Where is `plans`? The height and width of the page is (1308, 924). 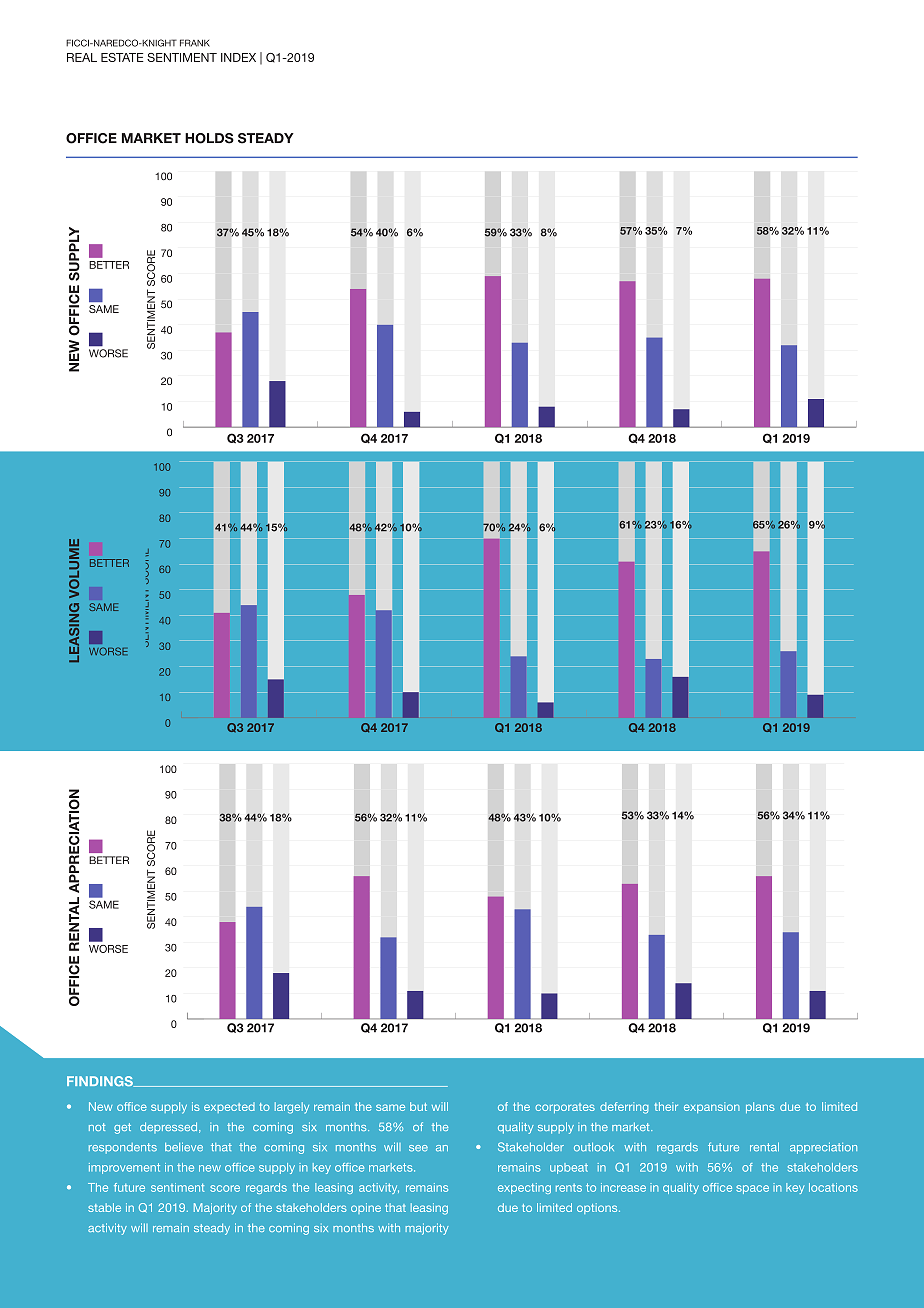 plans is located at coordinates (760, 1107).
